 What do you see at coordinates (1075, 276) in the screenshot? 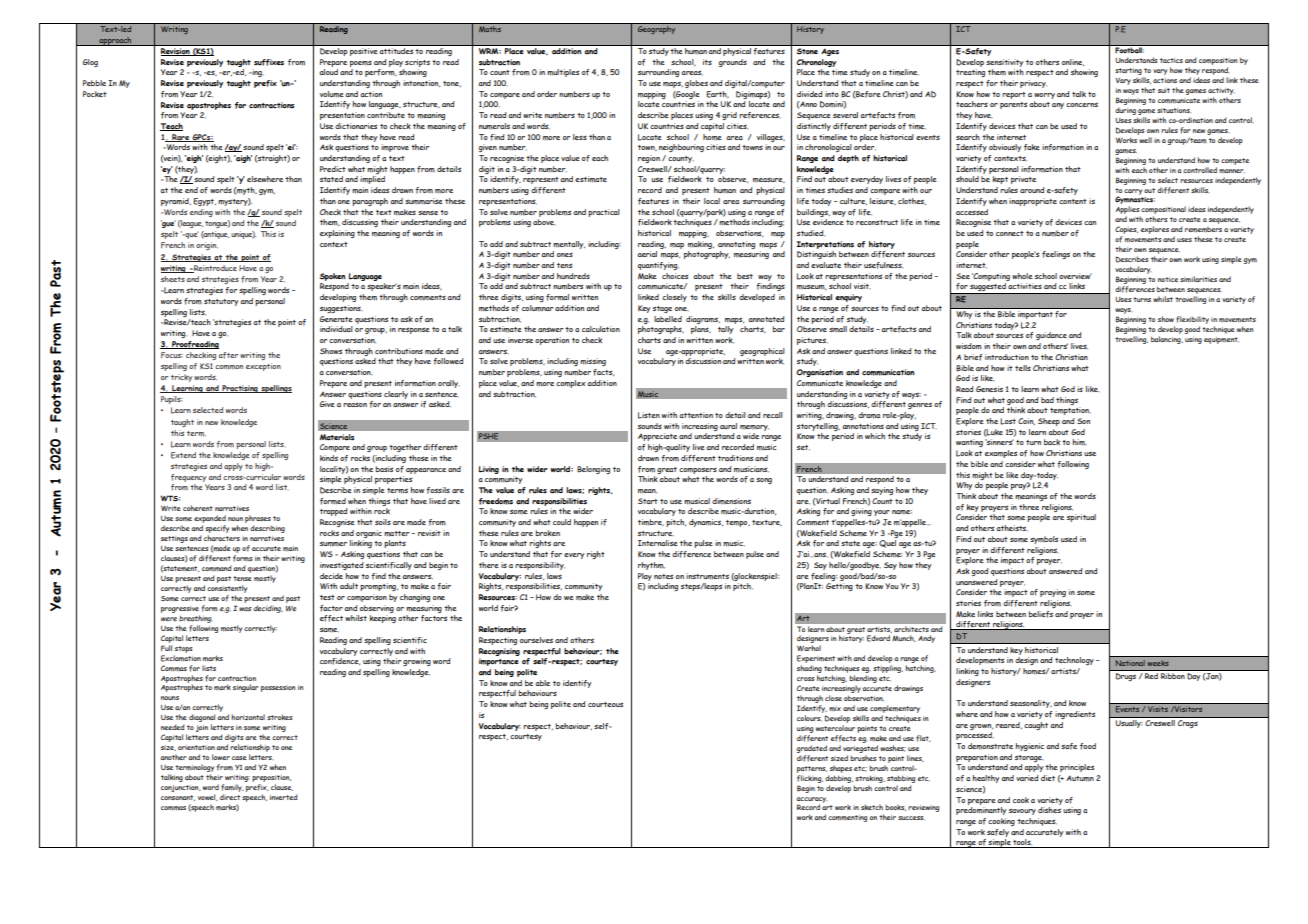
I see `overview` at bounding box center [1075, 276].
